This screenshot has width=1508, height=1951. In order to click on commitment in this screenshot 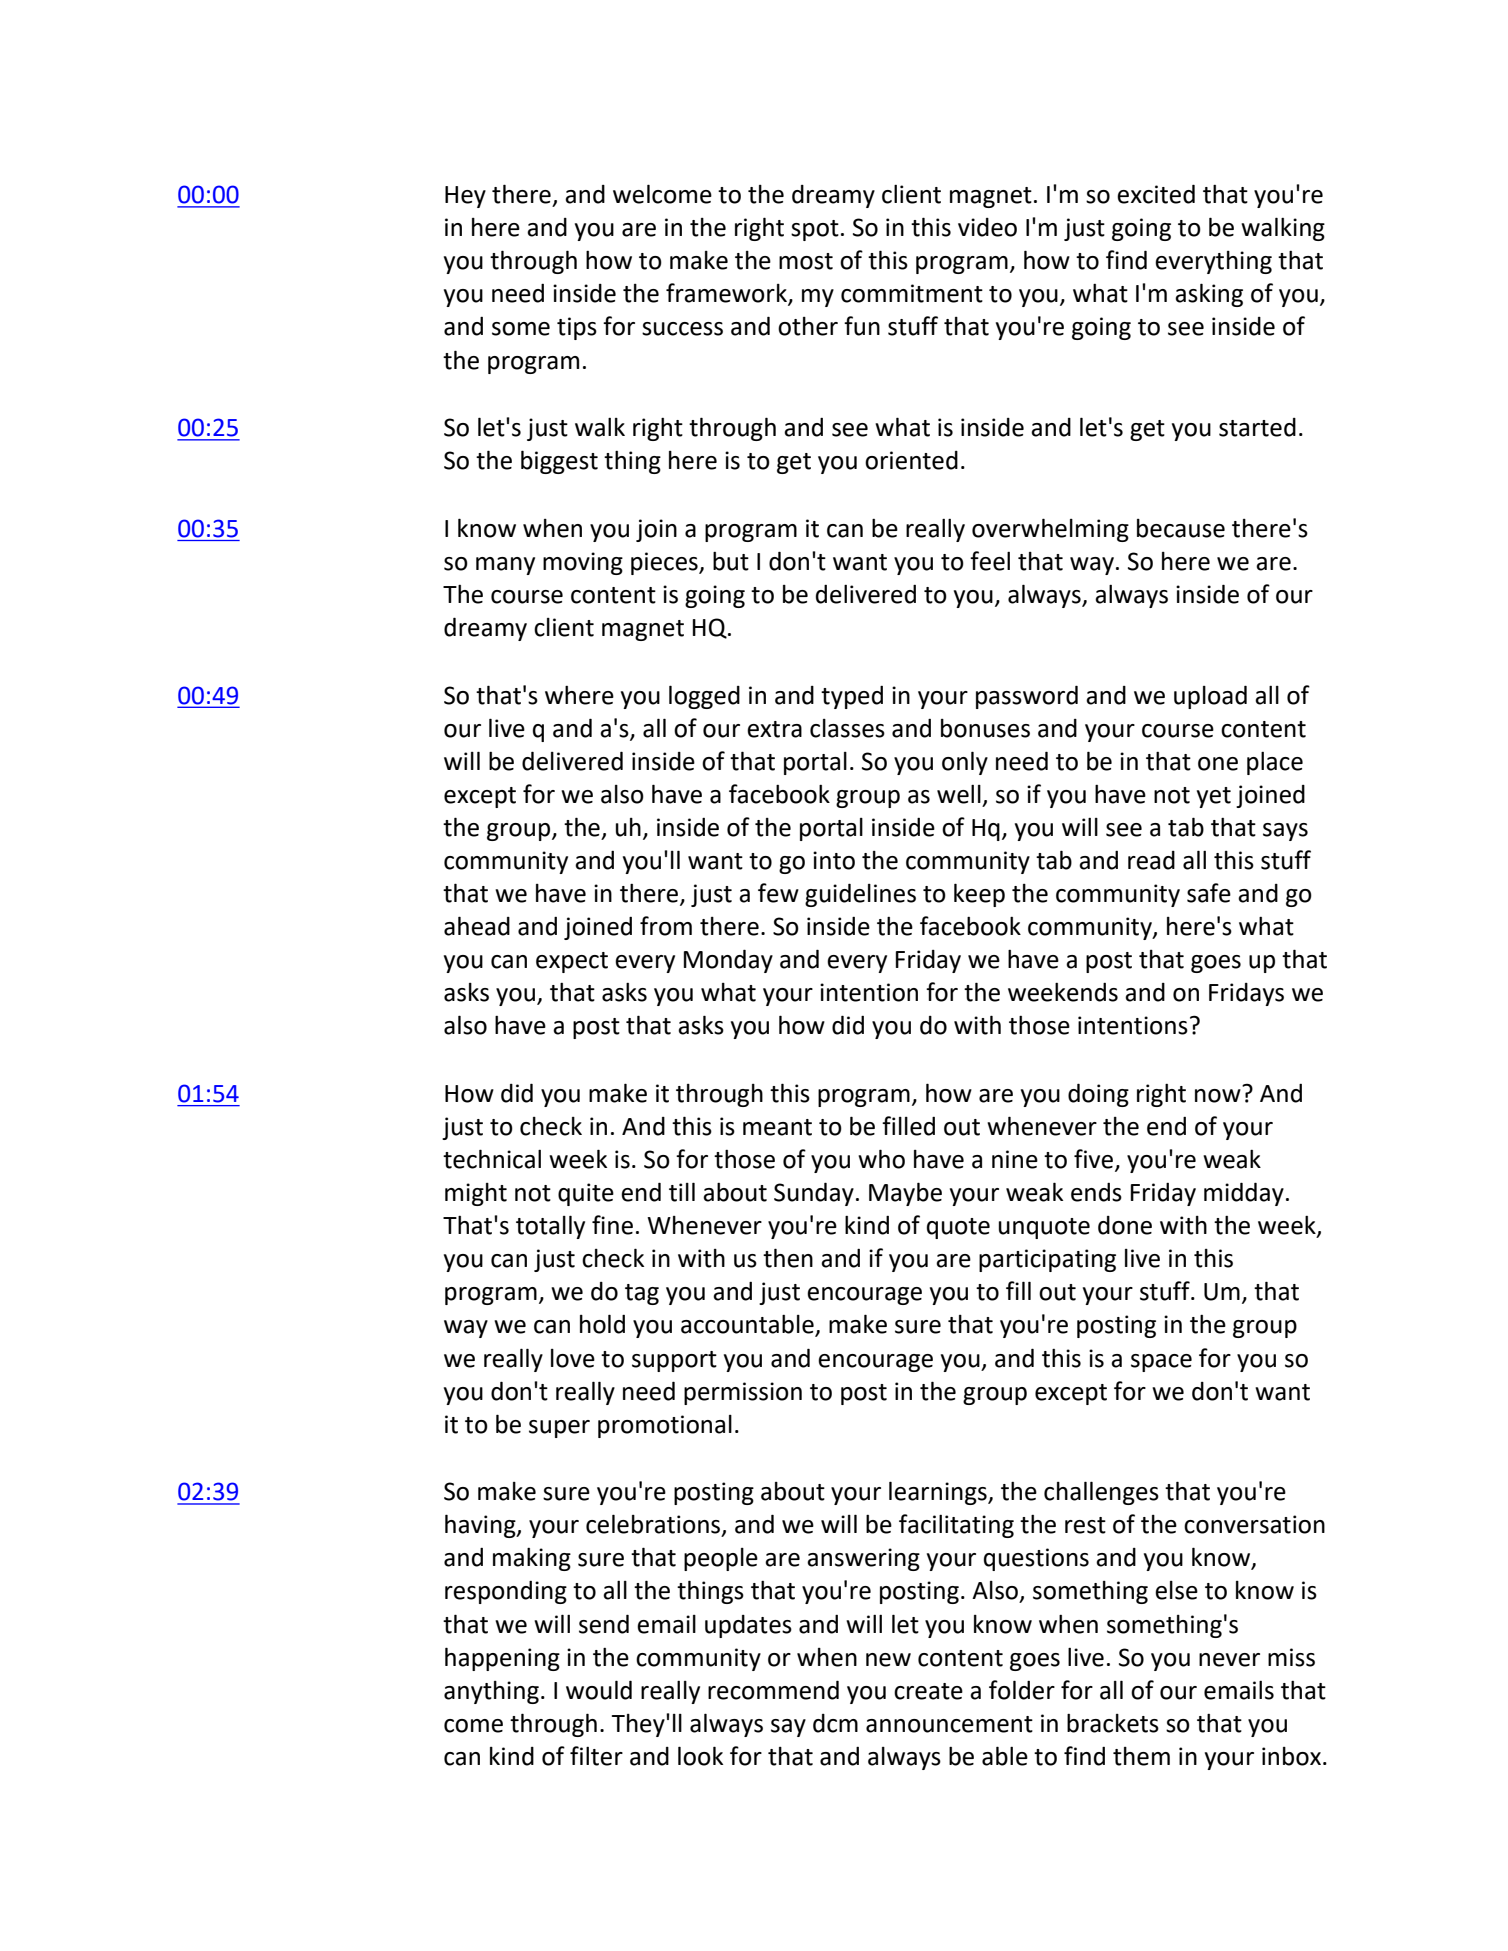, I will do `click(912, 293)`.
